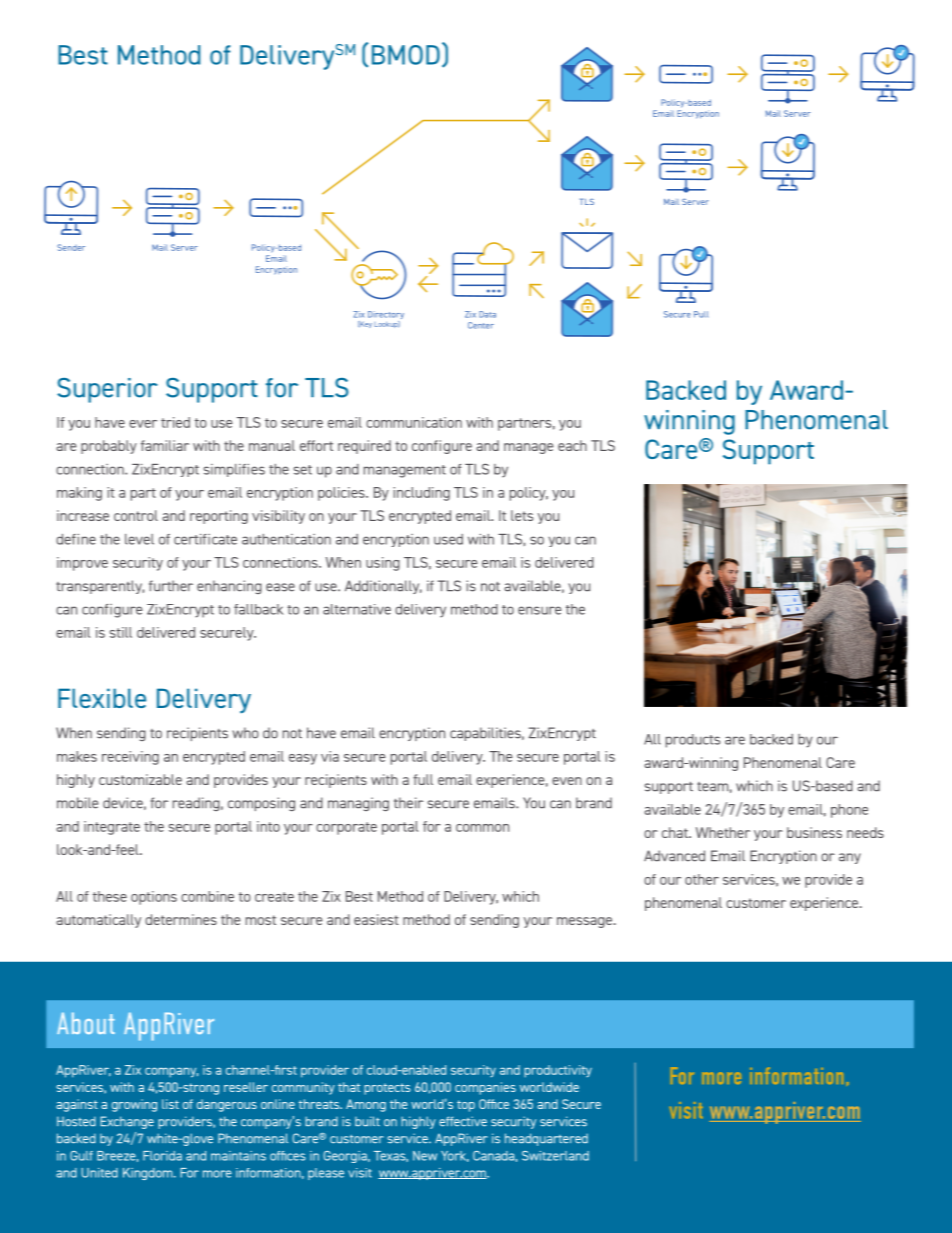 This screenshot has height=1233, width=952. I want to click on ensure, so click(539, 610).
